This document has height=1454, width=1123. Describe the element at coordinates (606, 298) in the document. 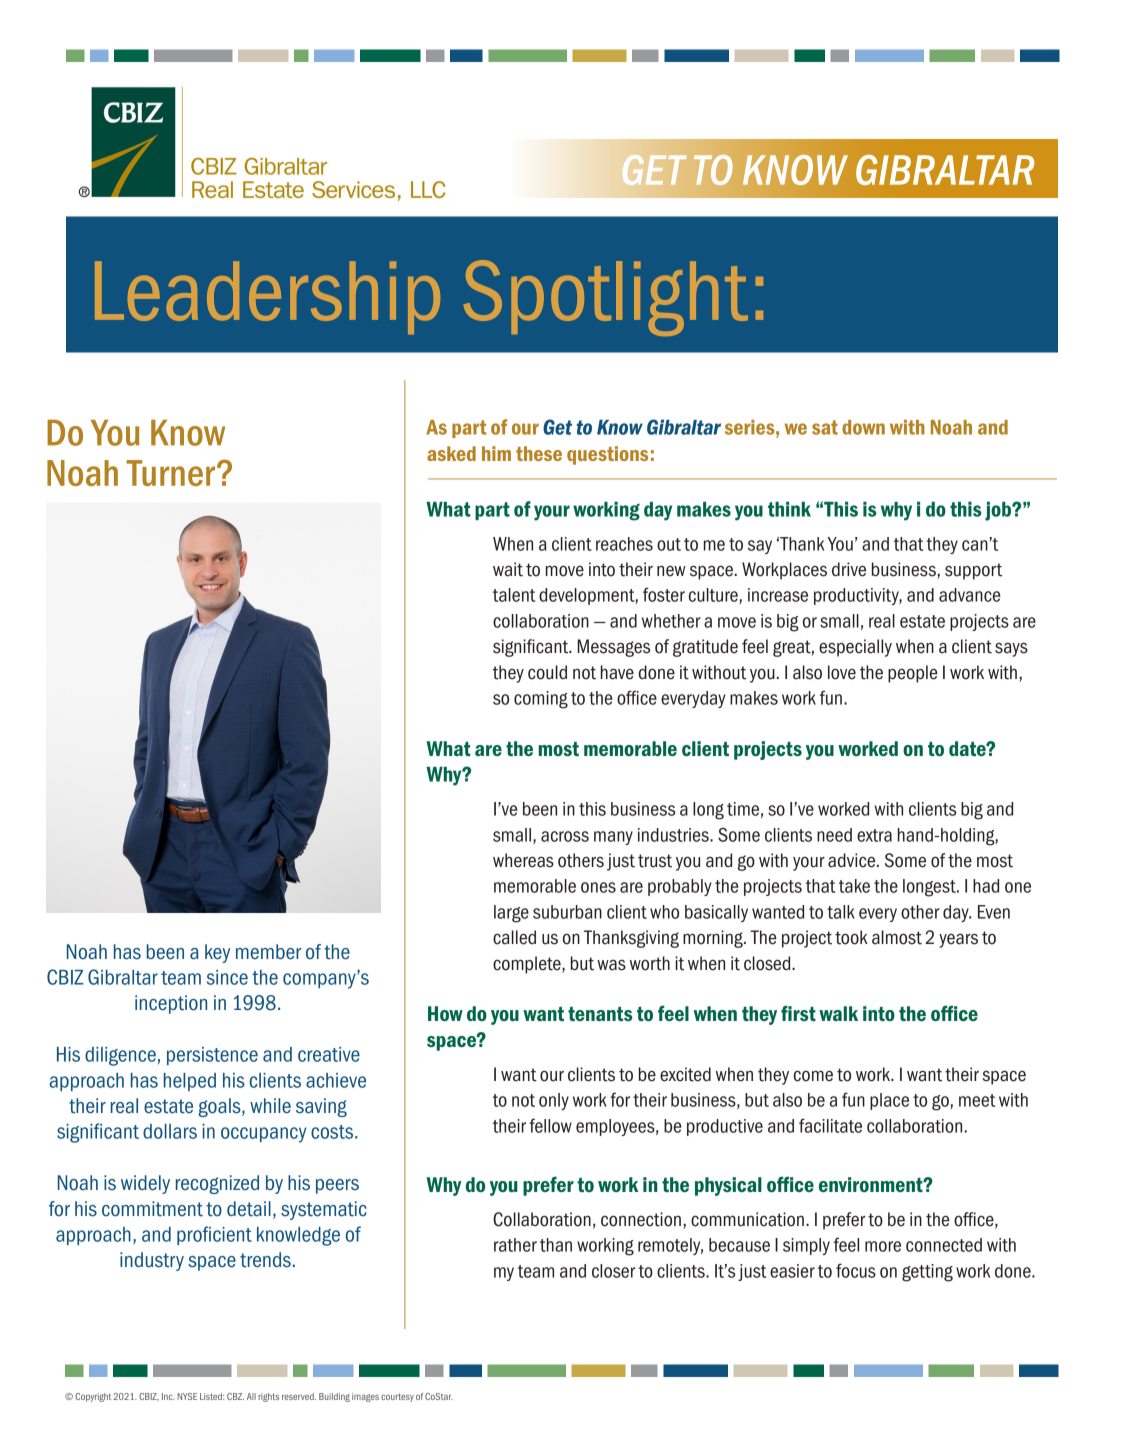

I see `Spotlight` at that location.
